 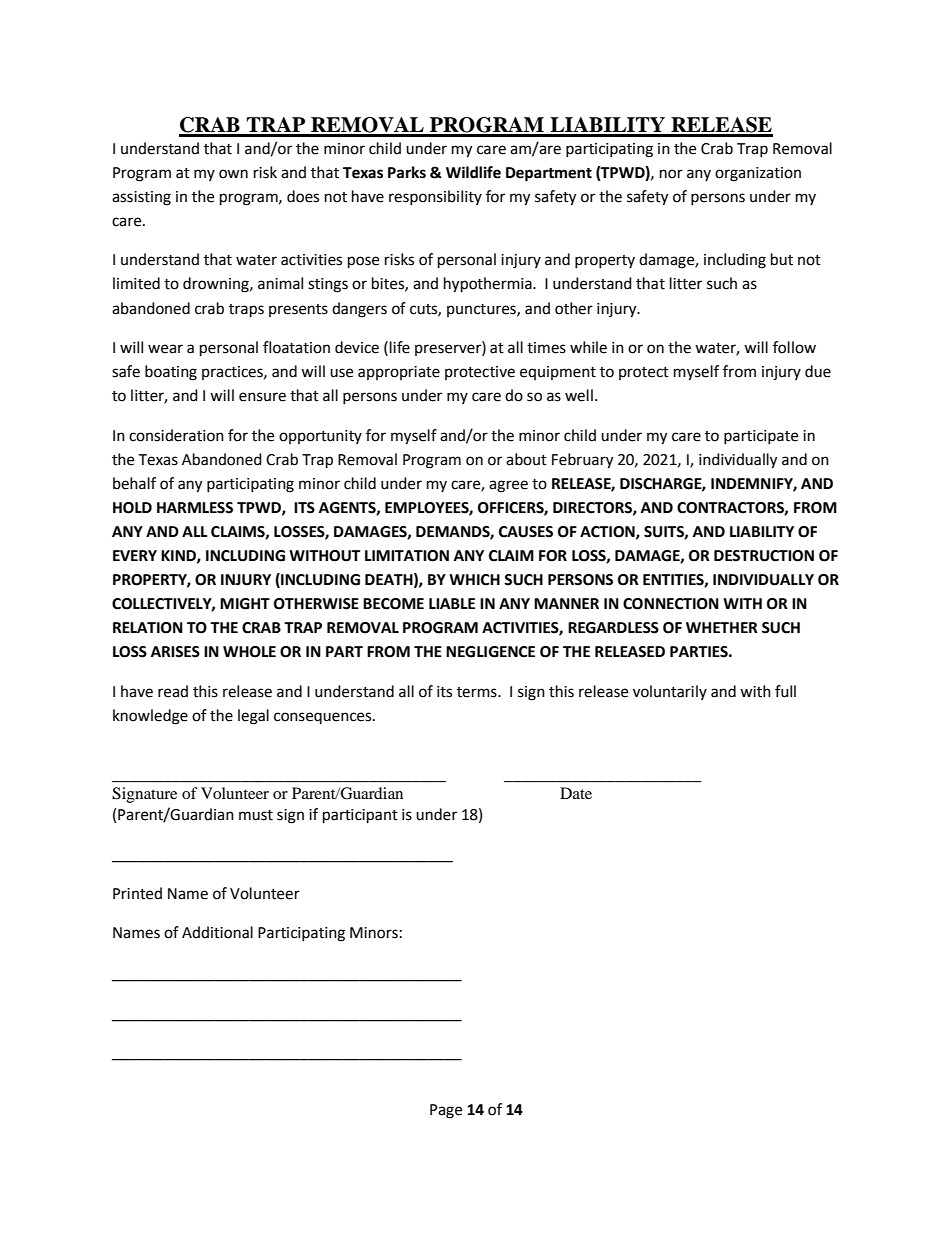 I want to click on WHETHER, so click(x=722, y=627).
